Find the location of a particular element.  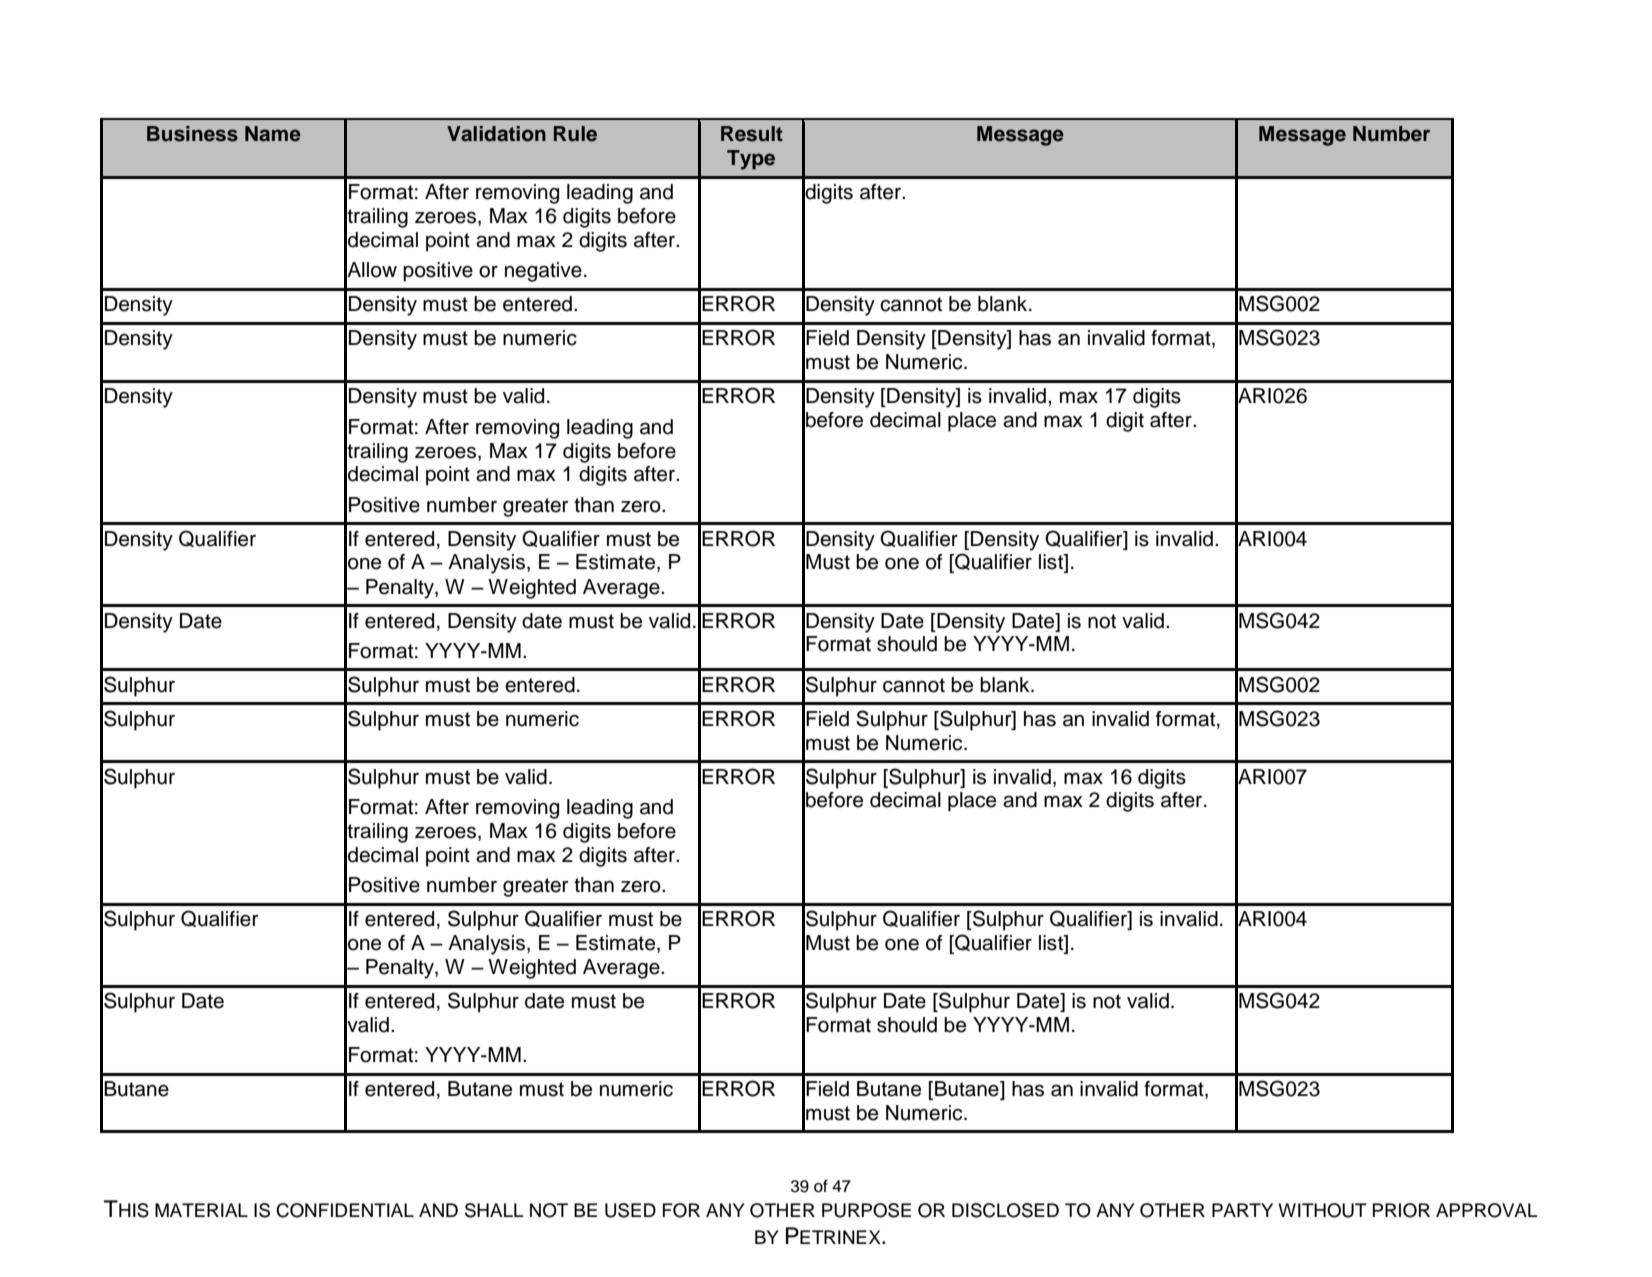

PURPOSE is located at coordinates (866, 1210).
